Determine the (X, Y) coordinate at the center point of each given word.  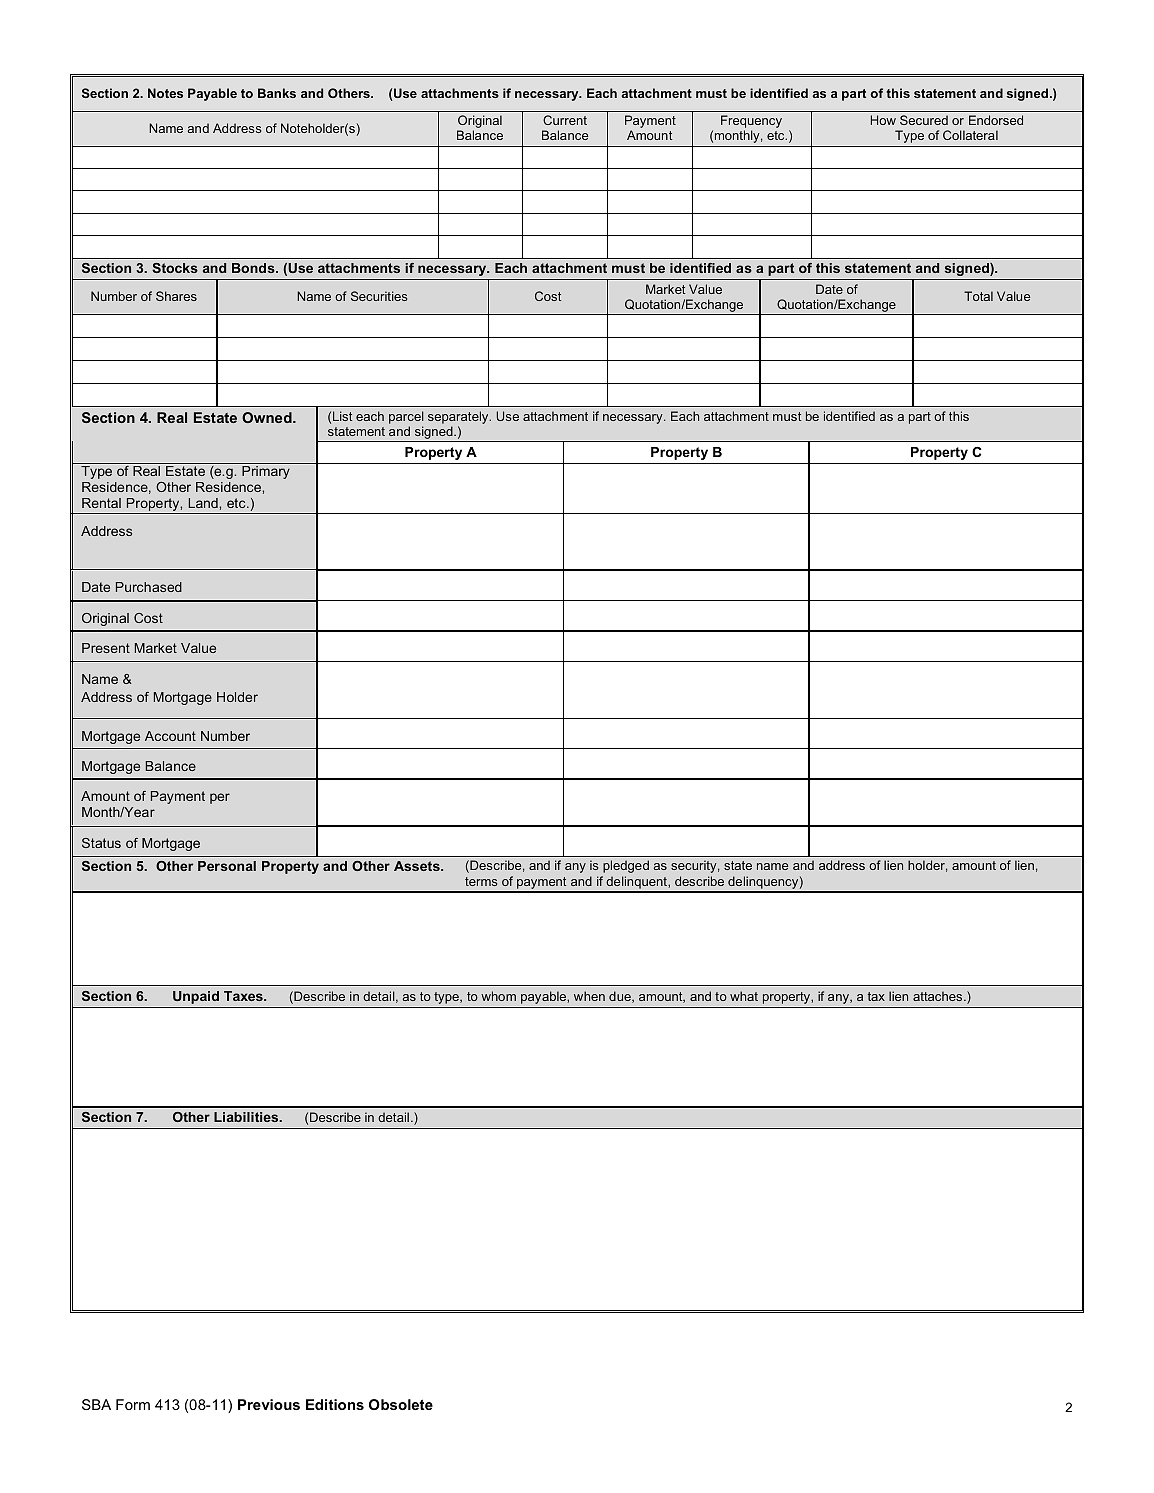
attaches (939, 996)
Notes (165, 93)
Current (565, 120)
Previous (269, 1404)
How (883, 120)
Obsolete (401, 1404)
